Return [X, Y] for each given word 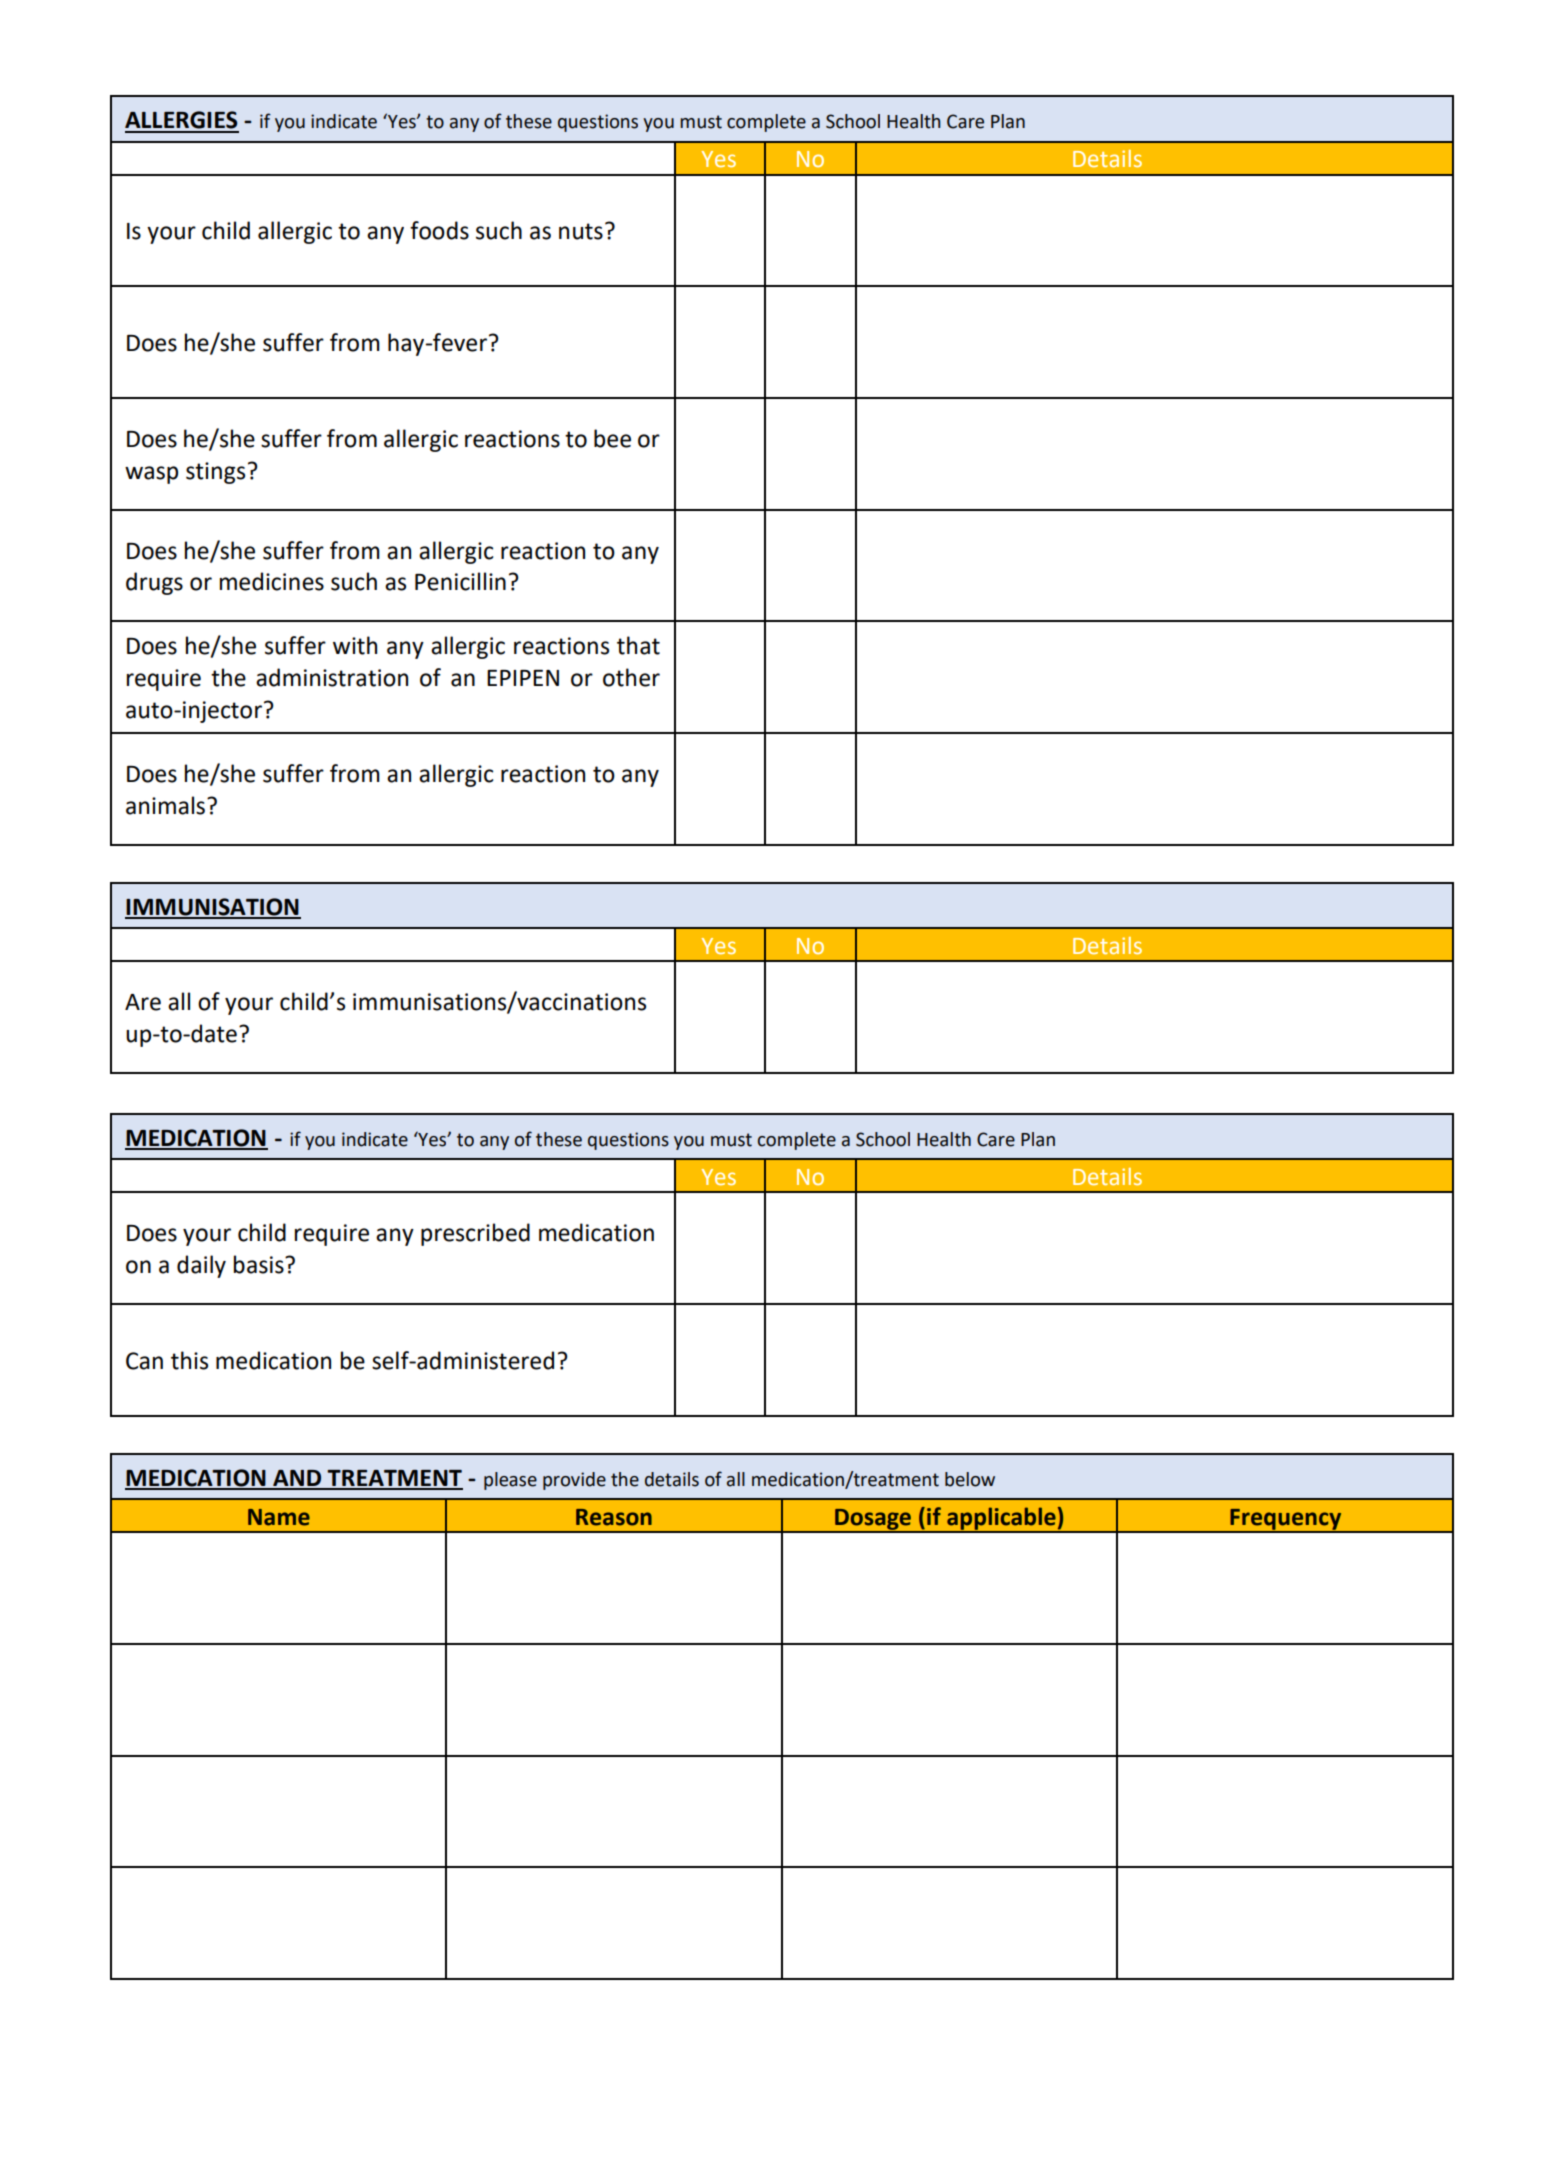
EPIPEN [523, 678]
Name [279, 1517]
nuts [581, 231]
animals [167, 805]
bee [612, 438]
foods [439, 230]
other [631, 677]
